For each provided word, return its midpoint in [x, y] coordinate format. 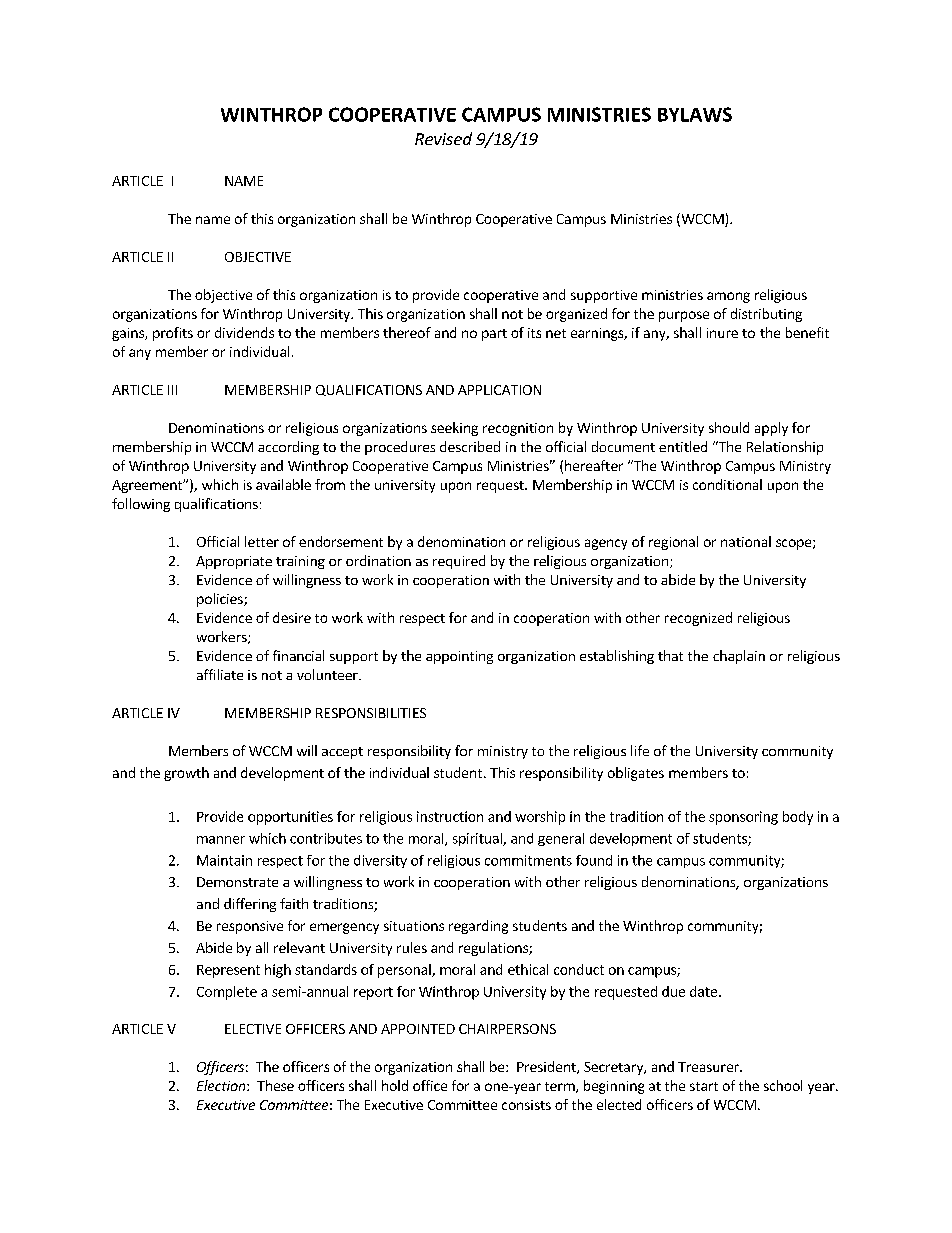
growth [186, 774]
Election [222, 1085]
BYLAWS [695, 114]
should [729, 427]
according [288, 448]
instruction [450, 816]
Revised [443, 138]
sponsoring [743, 818]
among [728, 297]
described [470, 446]
